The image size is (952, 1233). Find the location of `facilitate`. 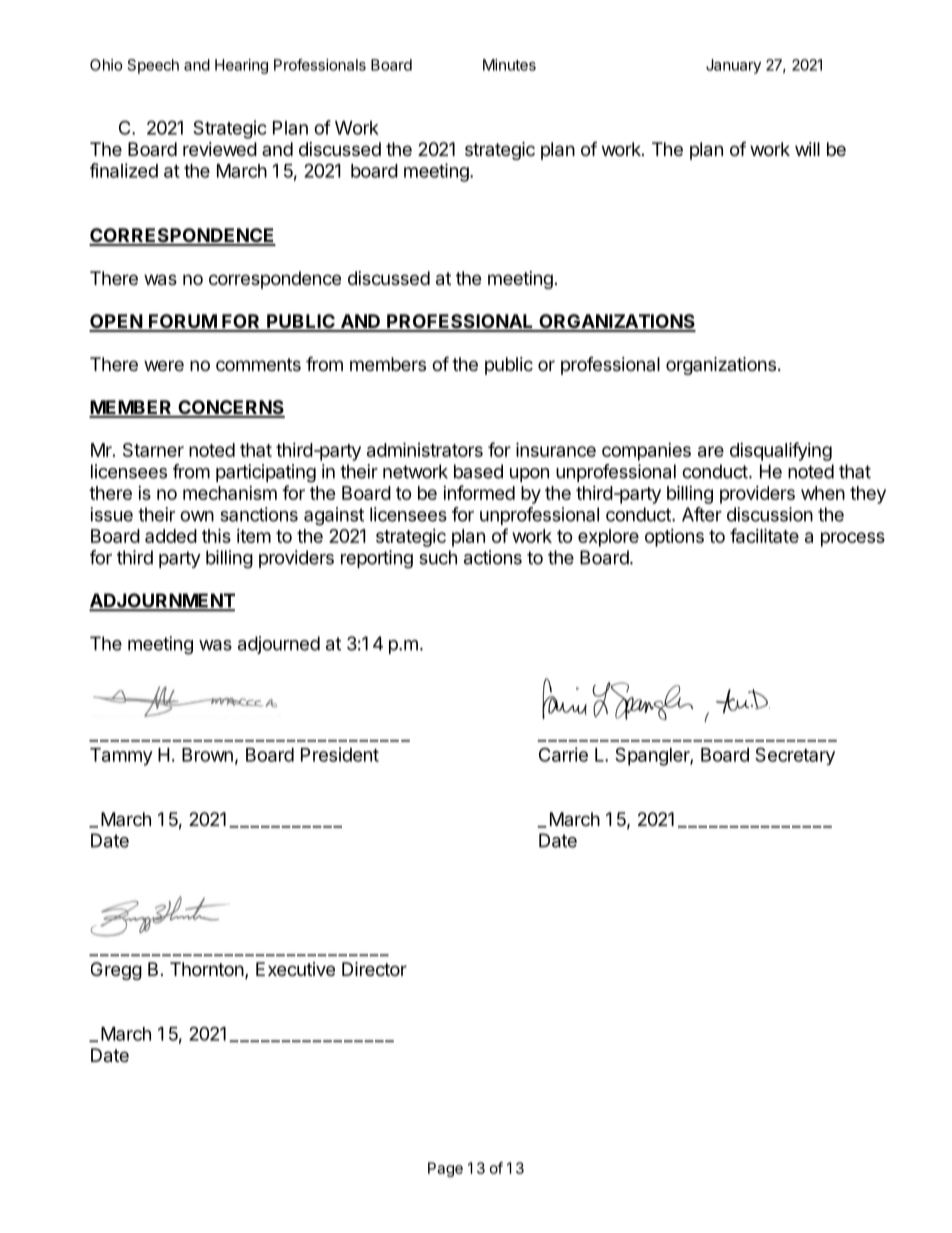

facilitate is located at coordinates (764, 535).
